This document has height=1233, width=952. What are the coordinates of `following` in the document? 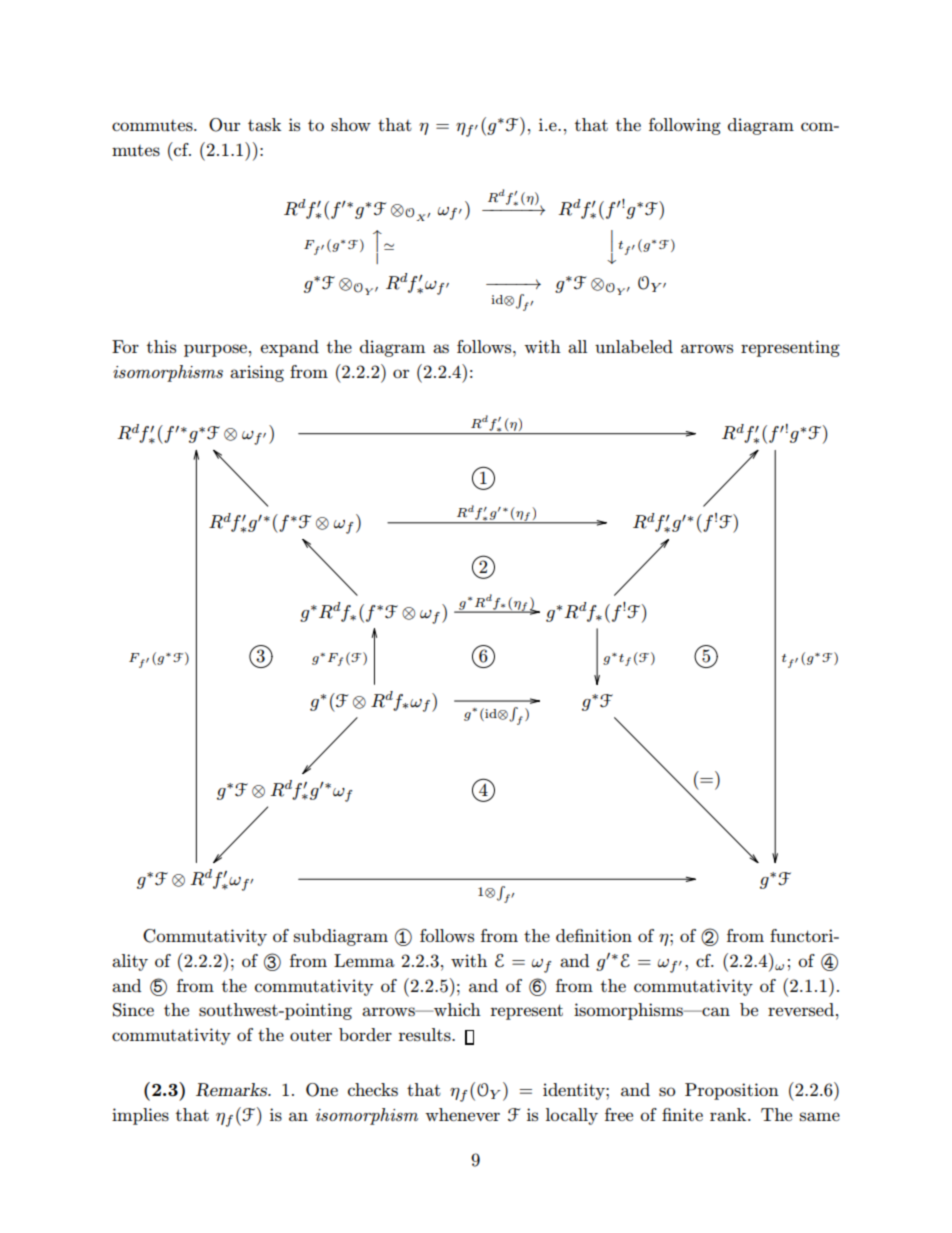 It's located at (685, 126).
